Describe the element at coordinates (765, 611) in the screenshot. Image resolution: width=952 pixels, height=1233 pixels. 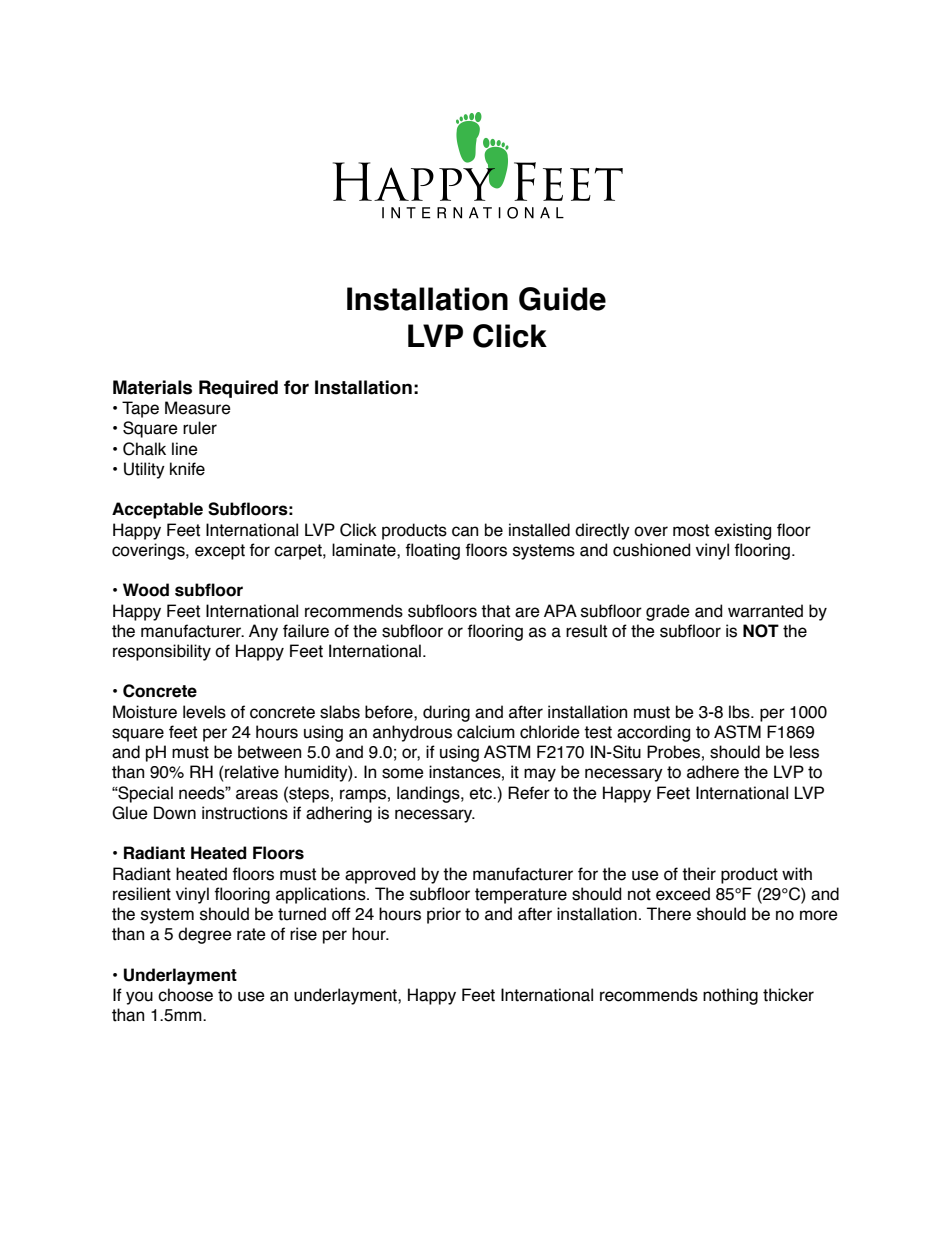
I see `warranted` at that location.
